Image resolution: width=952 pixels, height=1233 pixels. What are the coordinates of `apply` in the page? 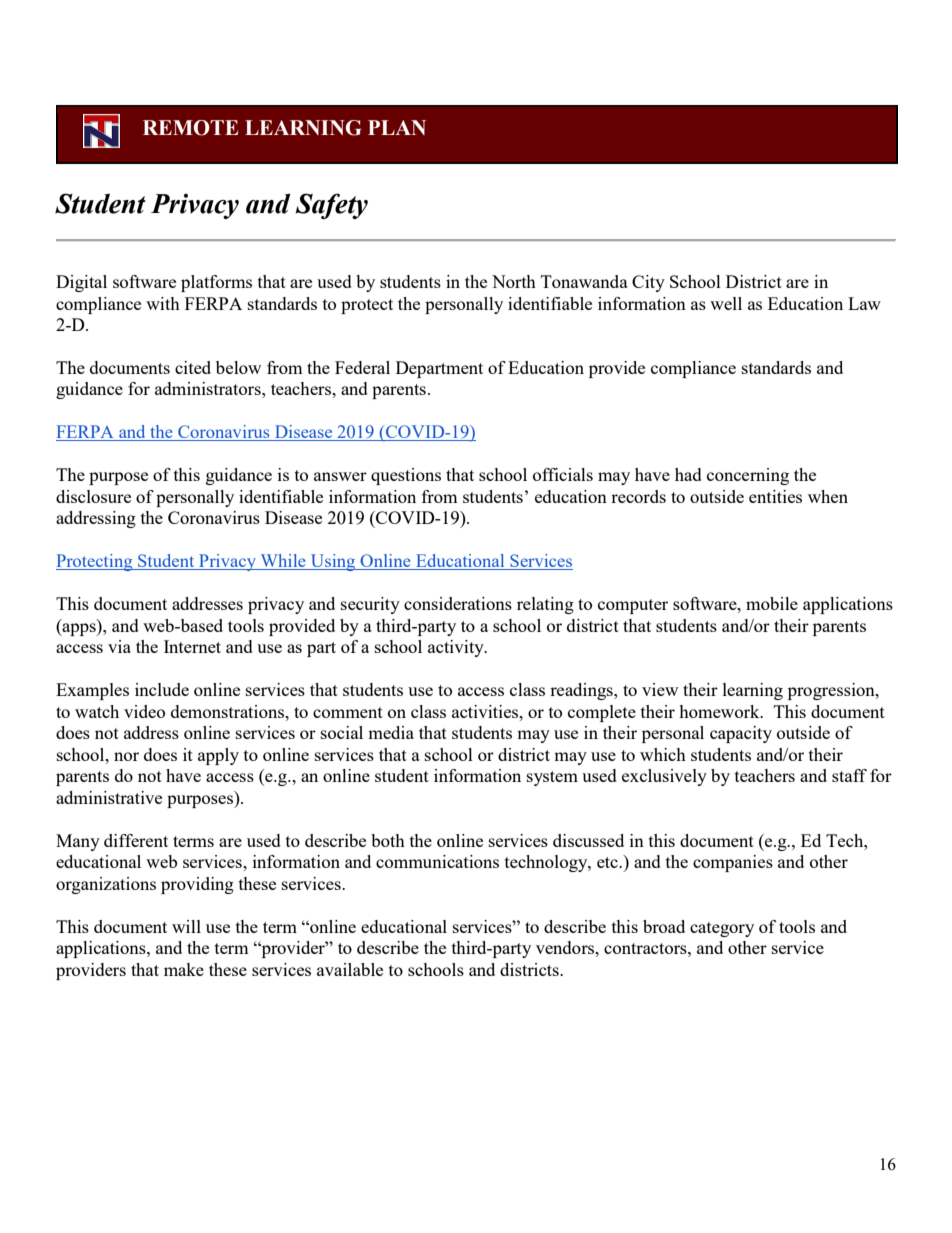 It's located at (218, 756).
